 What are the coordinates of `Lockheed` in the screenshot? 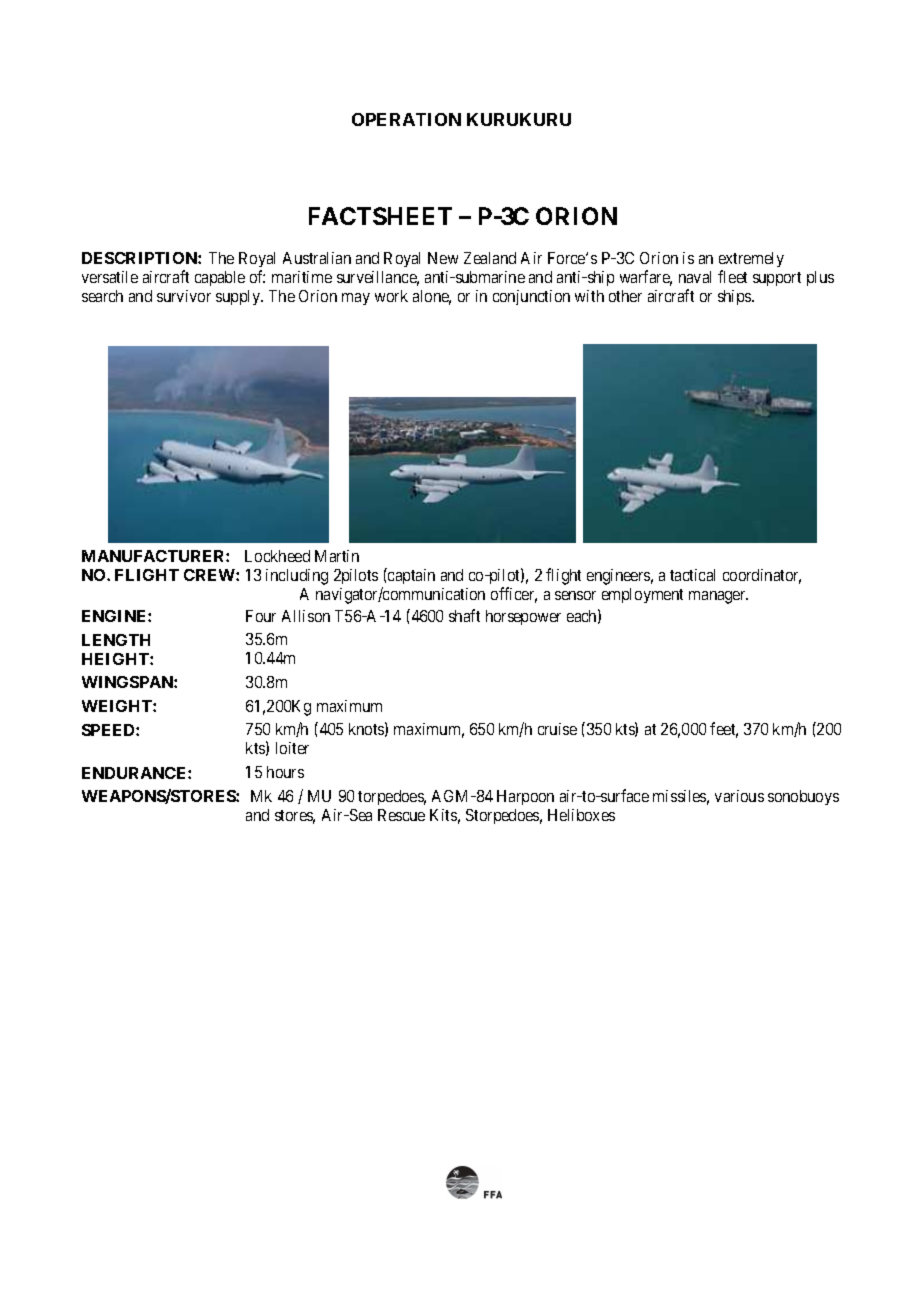 It's located at (277, 556).
